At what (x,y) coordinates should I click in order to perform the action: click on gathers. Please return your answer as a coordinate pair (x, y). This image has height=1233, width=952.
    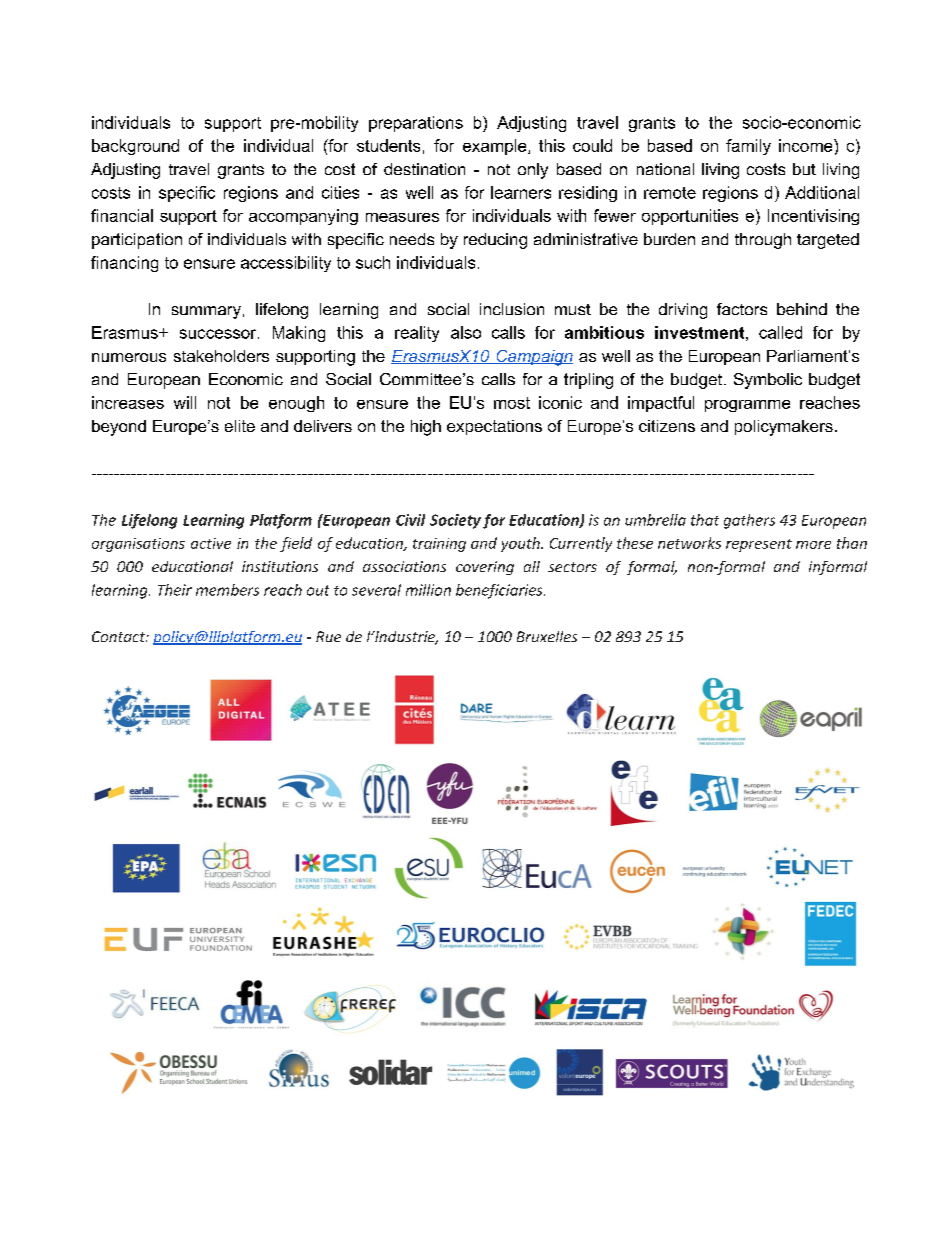
    Looking at the image, I should click on (749, 521).
